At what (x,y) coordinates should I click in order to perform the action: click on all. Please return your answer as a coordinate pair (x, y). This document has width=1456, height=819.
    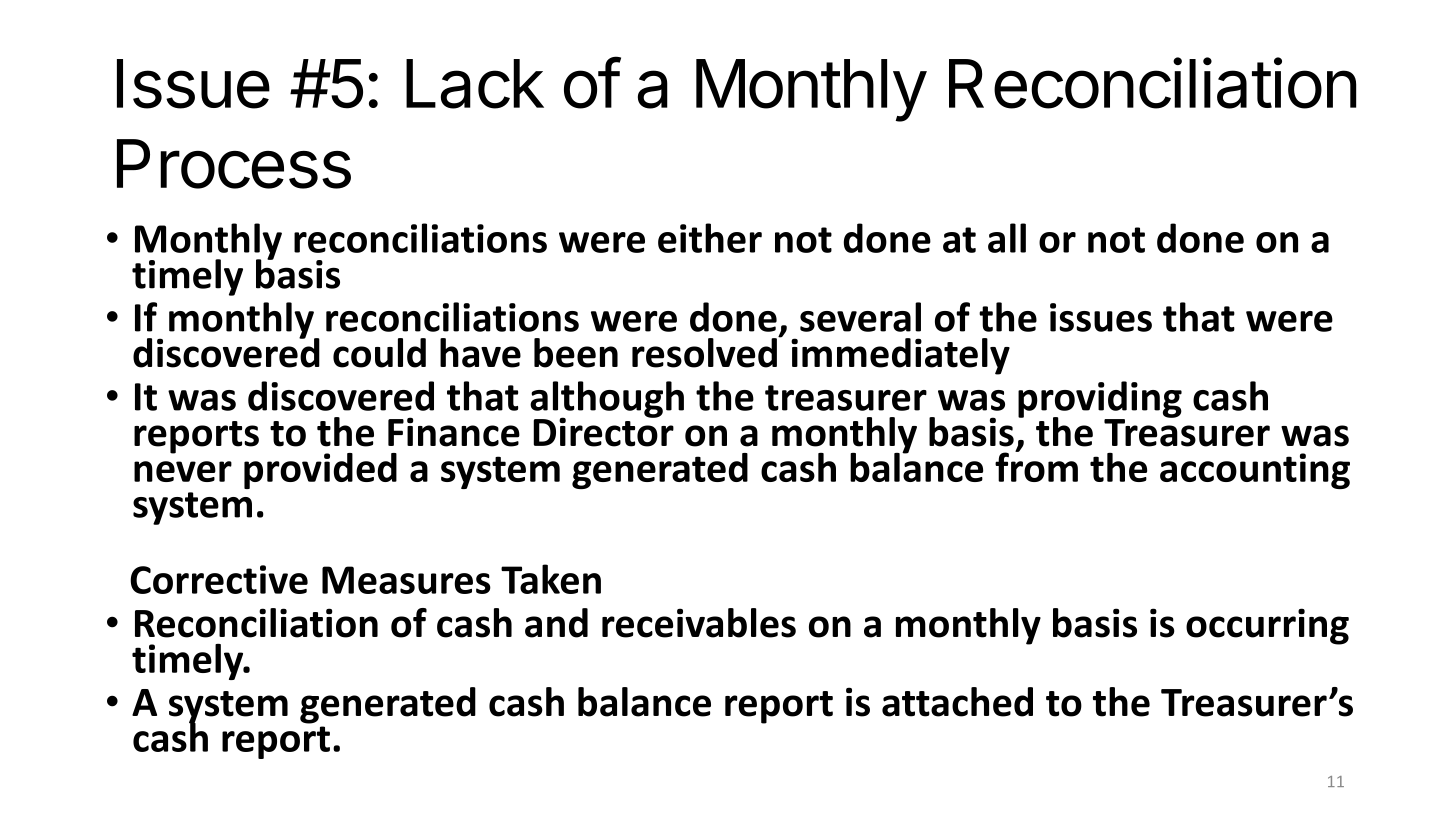
    Looking at the image, I should click on (1007, 238).
